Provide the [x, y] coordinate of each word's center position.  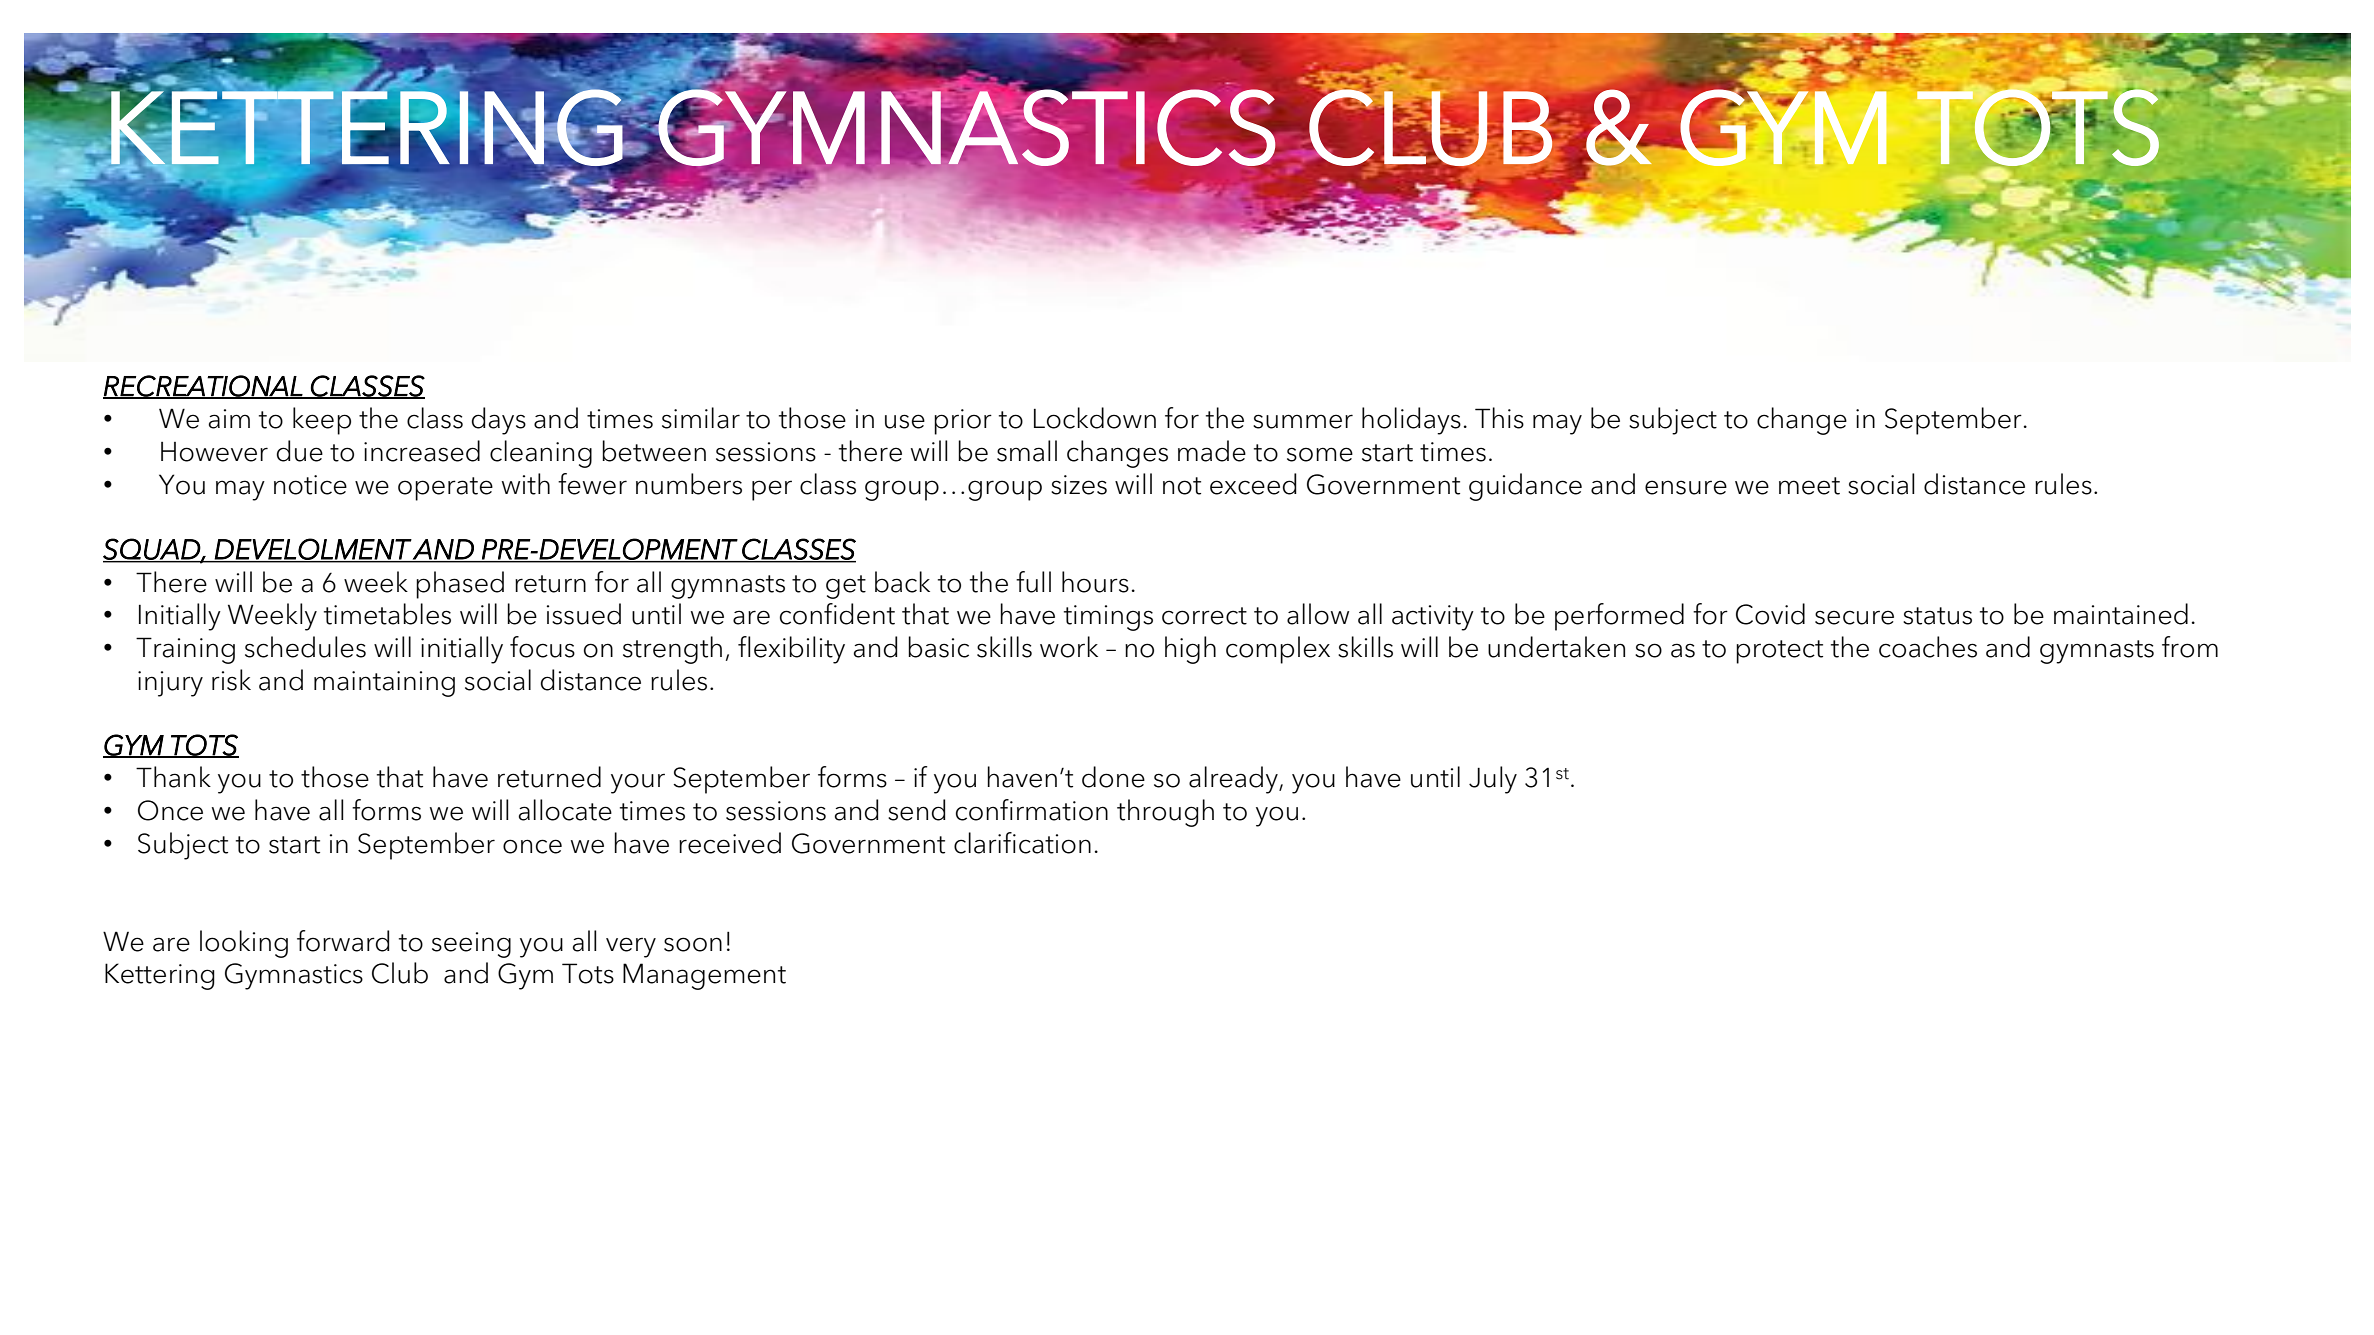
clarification [1022, 843]
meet [1809, 486]
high [1190, 650]
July [1493, 780]
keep [322, 421]
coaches [1928, 647]
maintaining [384, 684]
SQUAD [152, 550]
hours [1095, 582]
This [1499, 418]
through [1165, 813]
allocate [565, 810]
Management [704, 976]
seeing [471, 945]
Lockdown [1095, 418]
